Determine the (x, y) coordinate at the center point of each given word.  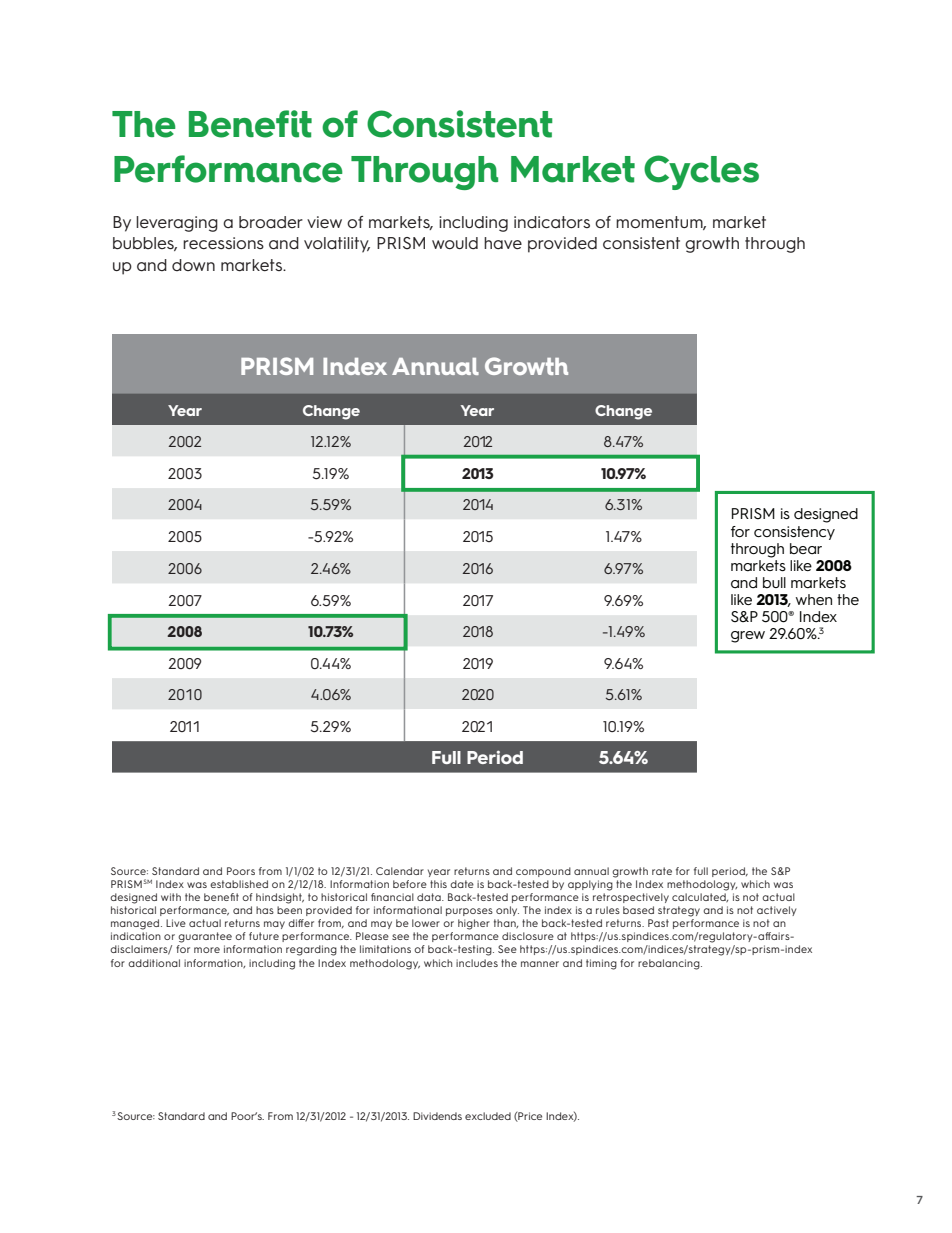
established (239, 884)
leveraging (177, 224)
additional (154, 963)
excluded (488, 1116)
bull (774, 582)
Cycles (701, 172)
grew (748, 637)
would (455, 243)
